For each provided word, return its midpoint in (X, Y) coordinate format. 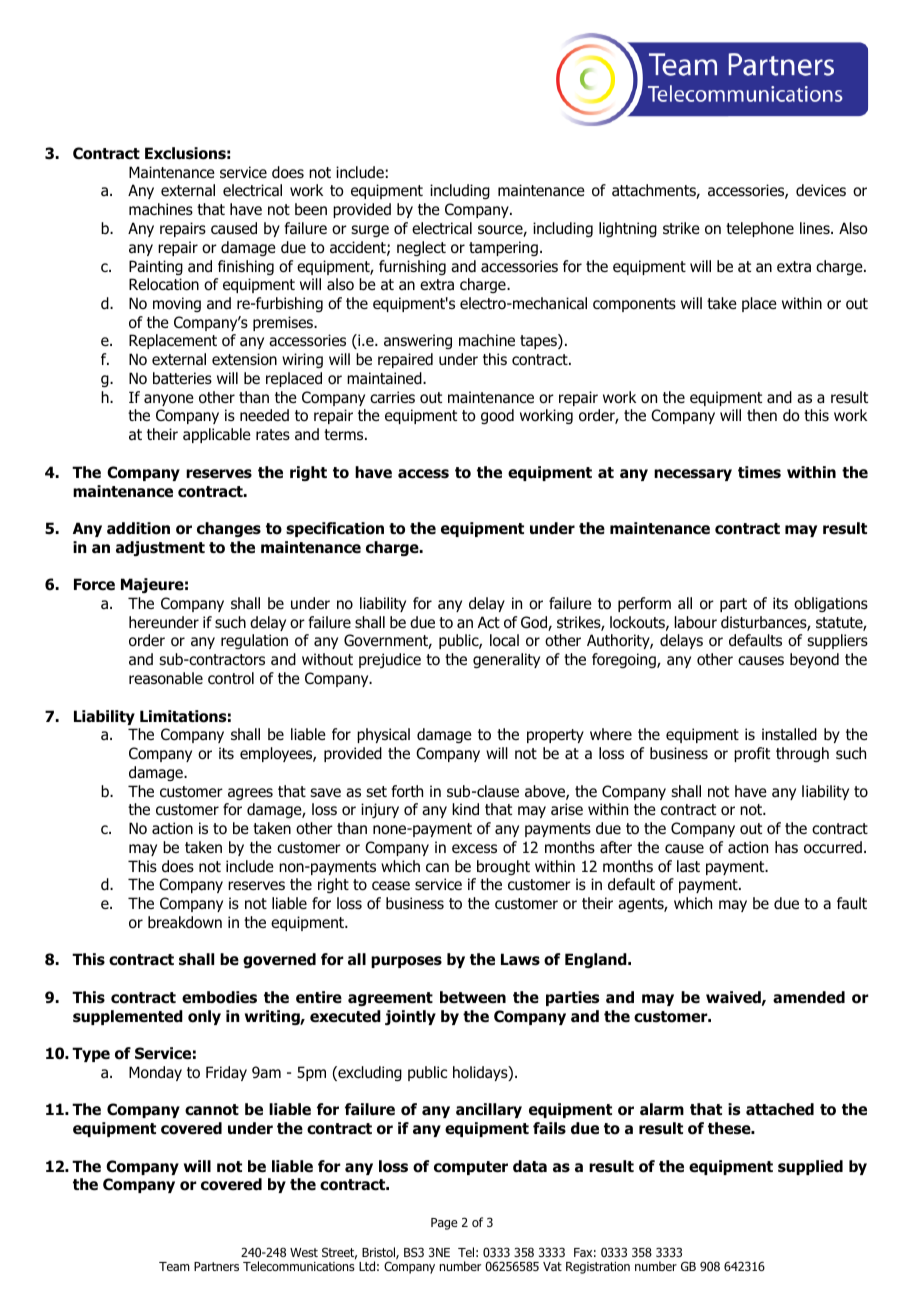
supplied (810, 1167)
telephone (760, 229)
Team (174, 1266)
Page (444, 1224)
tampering (503, 248)
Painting (156, 267)
